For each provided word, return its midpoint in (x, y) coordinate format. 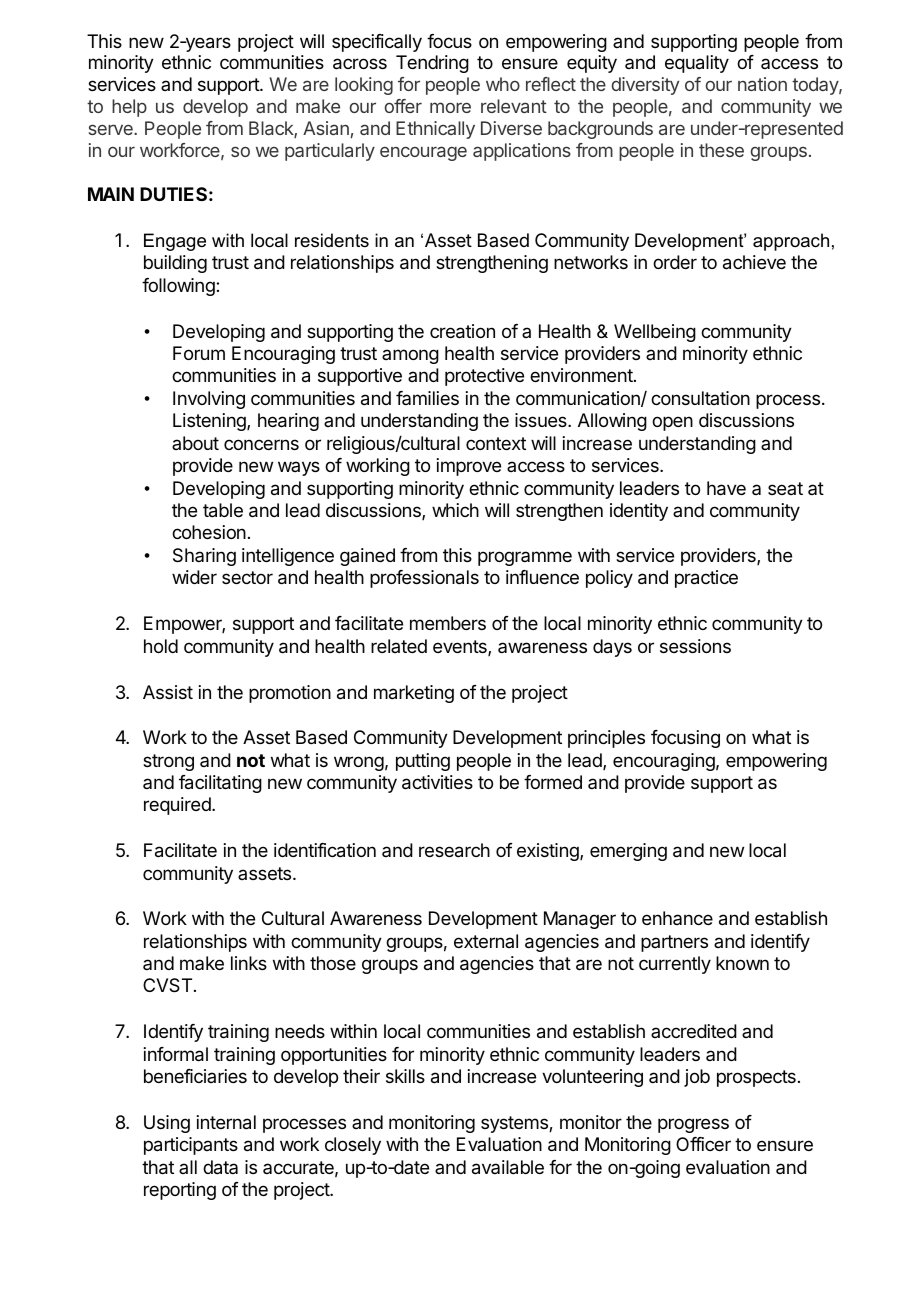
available (508, 1167)
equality (697, 64)
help (129, 108)
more (450, 107)
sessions (695, 646)
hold (161, 646)
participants (191, 1146)
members (448, 623)
